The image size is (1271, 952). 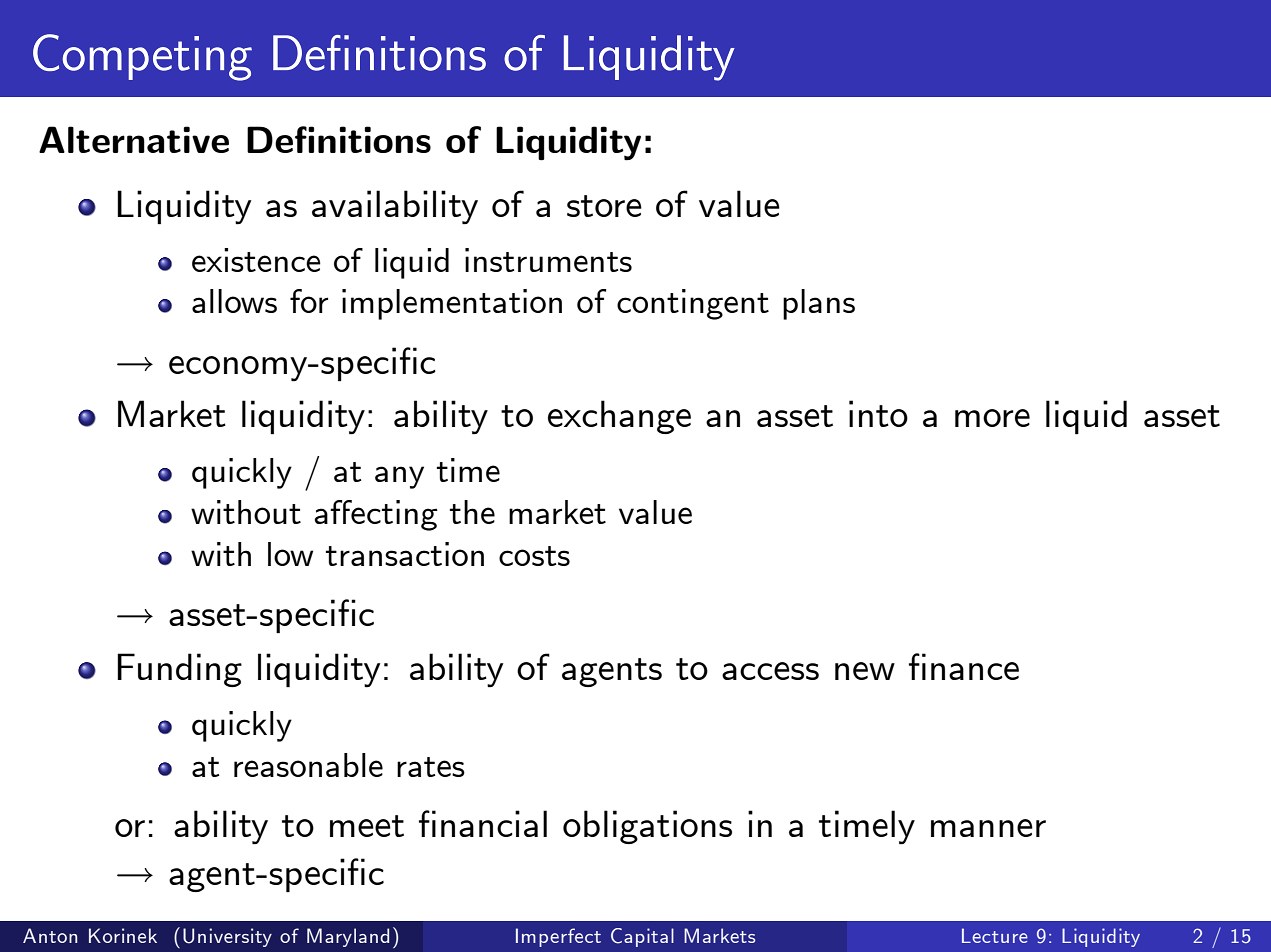 I want to click on rates, so click(x=431, y=767).
